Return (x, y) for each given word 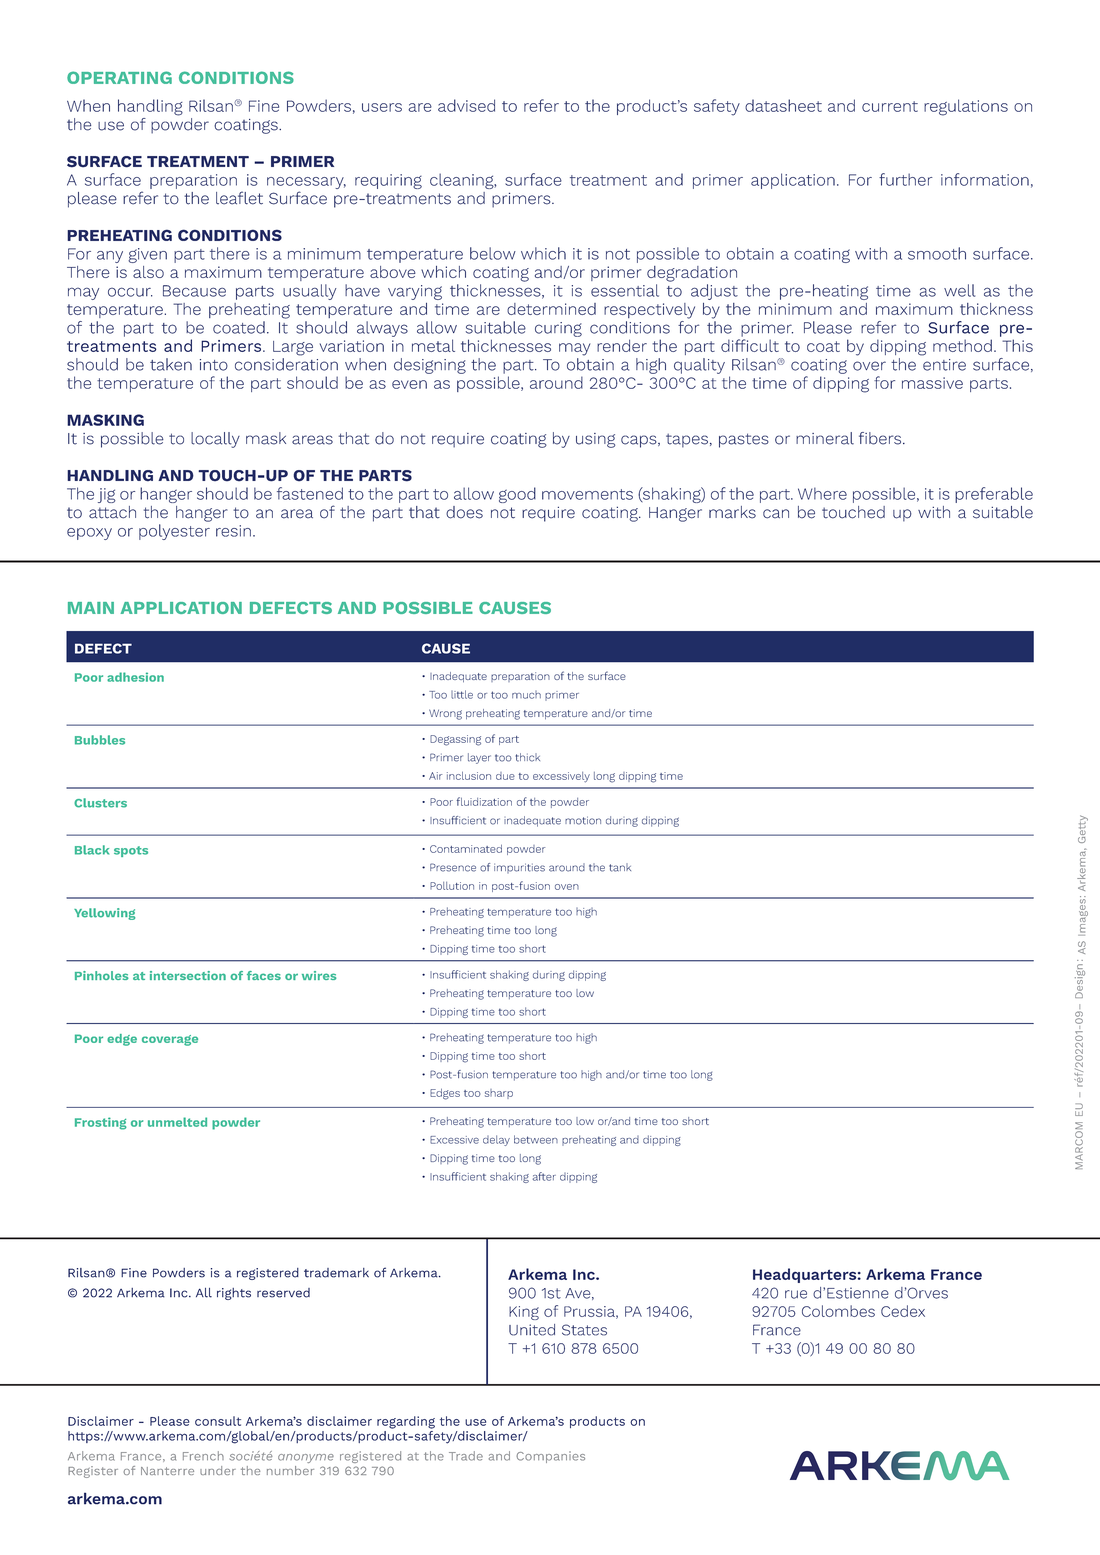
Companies (550, 1457)
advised (466, 105)
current (890, 106)
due (505, 776)
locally (215, 440)
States (584, 1330)
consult (218, 1421)
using (595, 440)
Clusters (100, 803)
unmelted (177, 1122)
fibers (880, 438)
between (536, 1139)
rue (796, 1294)
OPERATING (119, 77)
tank (620, 867)
